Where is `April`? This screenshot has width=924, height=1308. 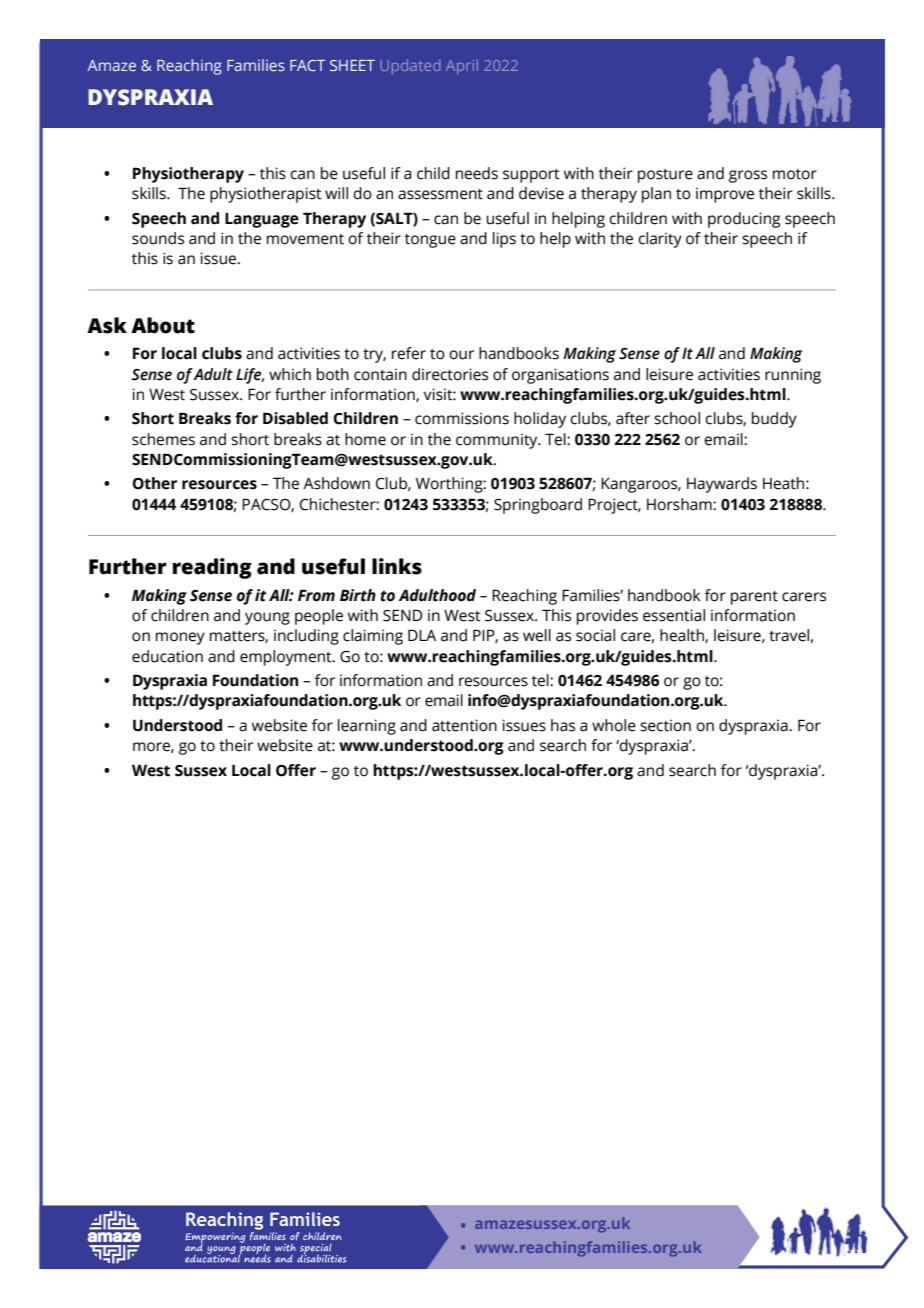
April is located at coordinates (462, 66).
